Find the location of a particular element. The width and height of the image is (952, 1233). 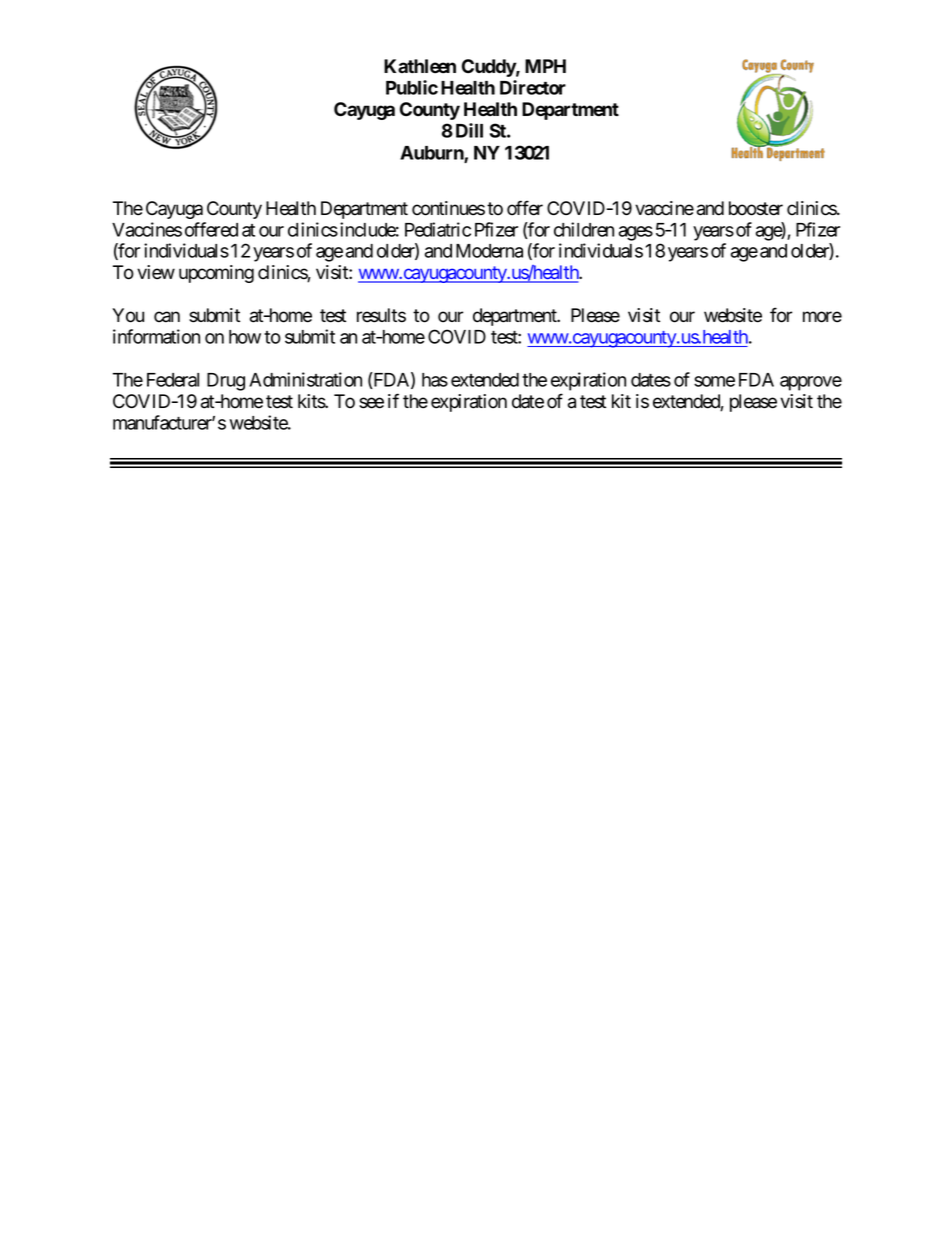

MPH is located at coordinates (545, 66).
